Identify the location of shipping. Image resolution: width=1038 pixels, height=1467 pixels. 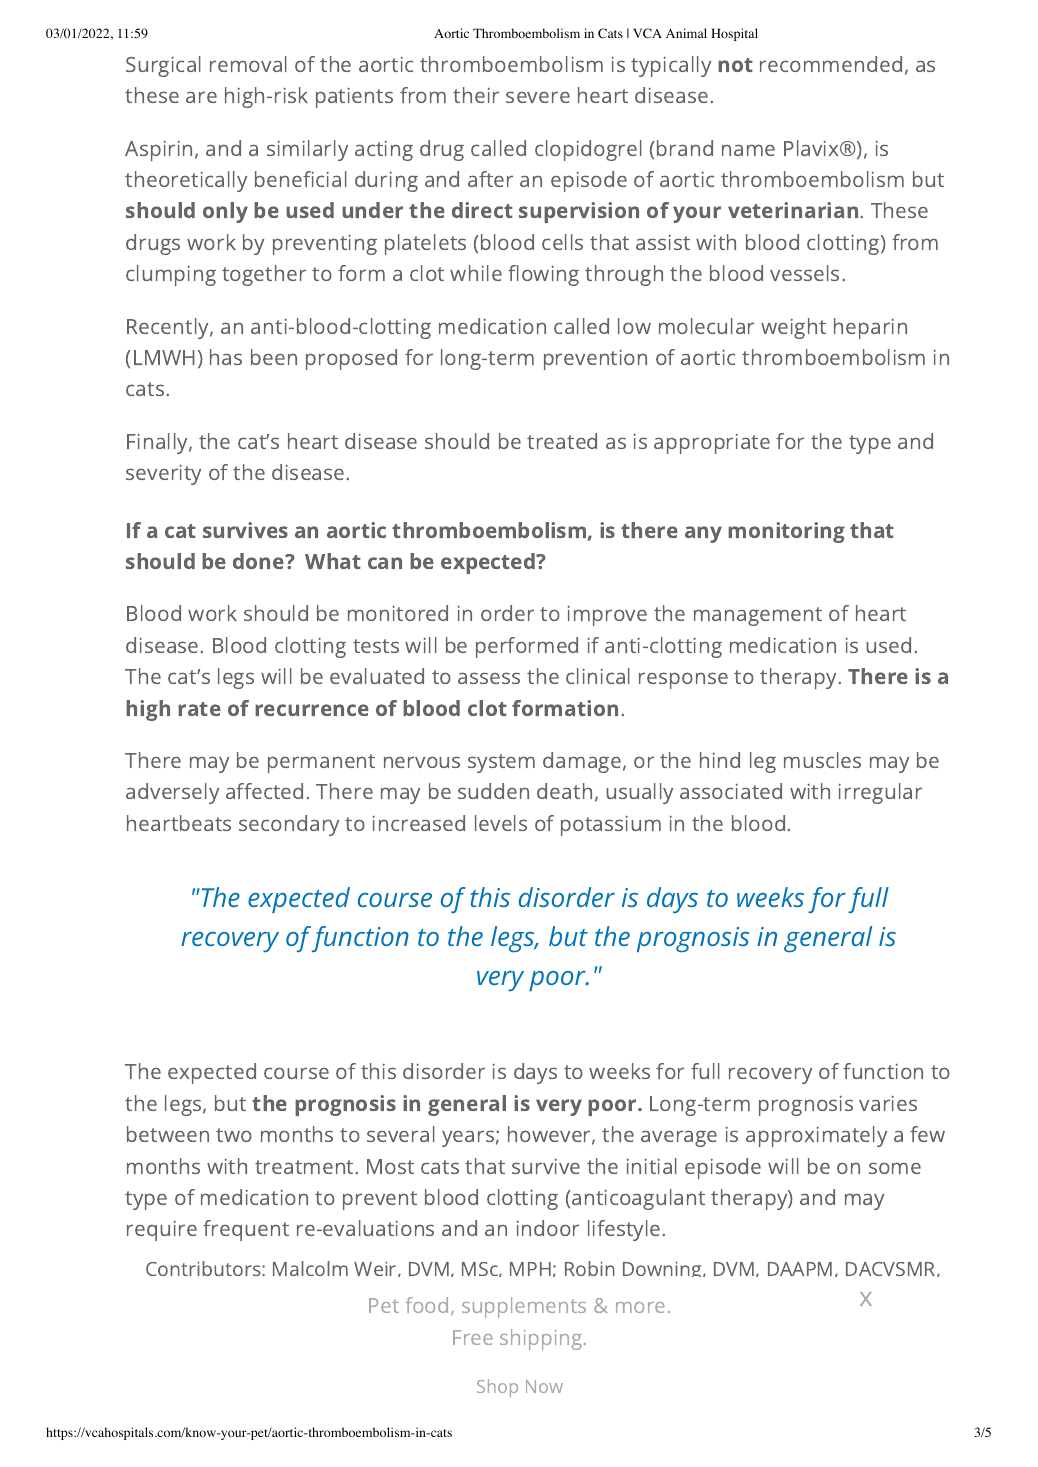
(542, 1339).
